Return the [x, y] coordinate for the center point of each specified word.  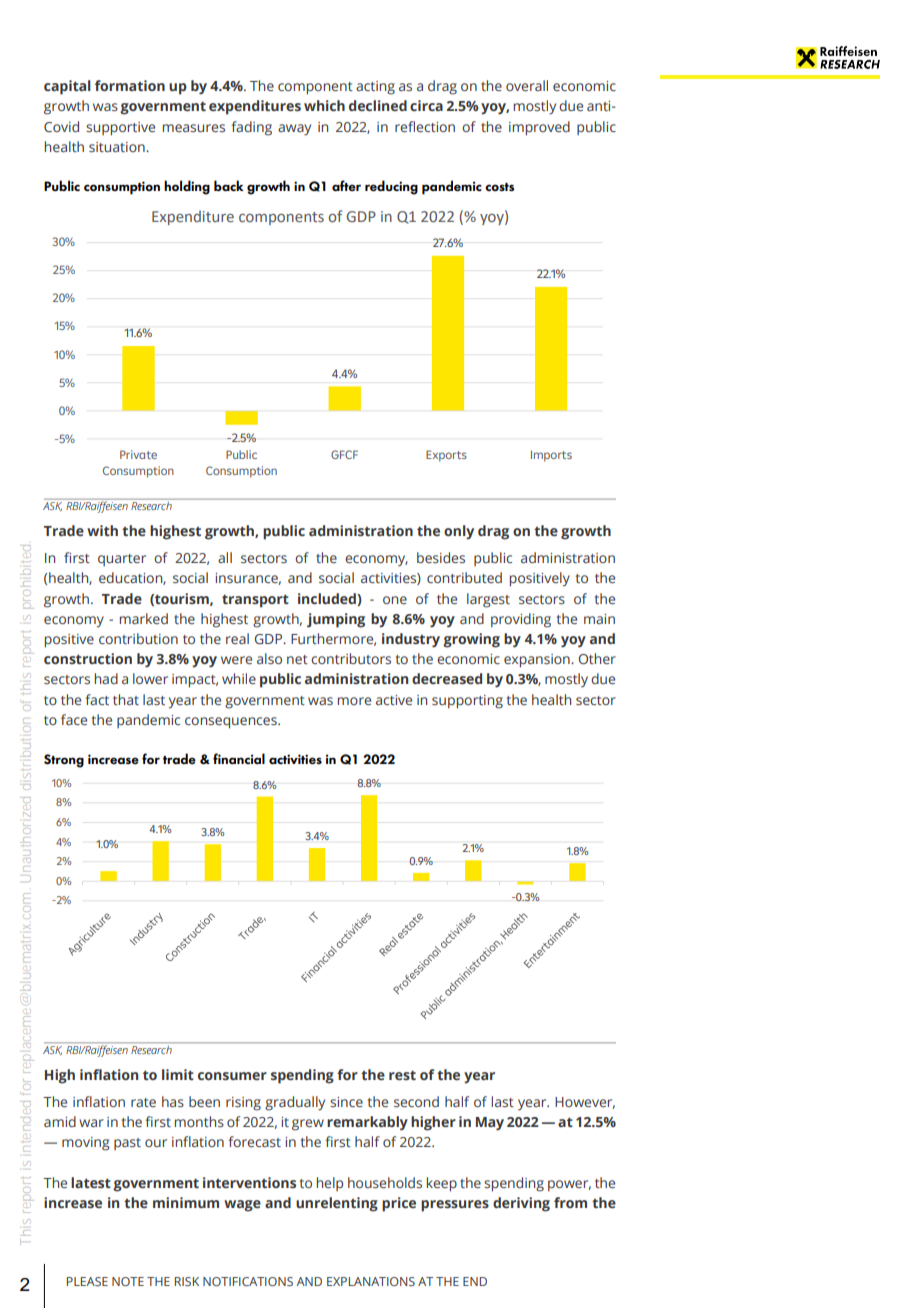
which [324, 105]
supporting [467, 702]
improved [539, 128]
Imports [551, 456]
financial [239, 758]
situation [118, 147]
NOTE [128, 1281]
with [102, 530]
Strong [64, 761]
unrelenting [337, 1204]
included [328, 598]
